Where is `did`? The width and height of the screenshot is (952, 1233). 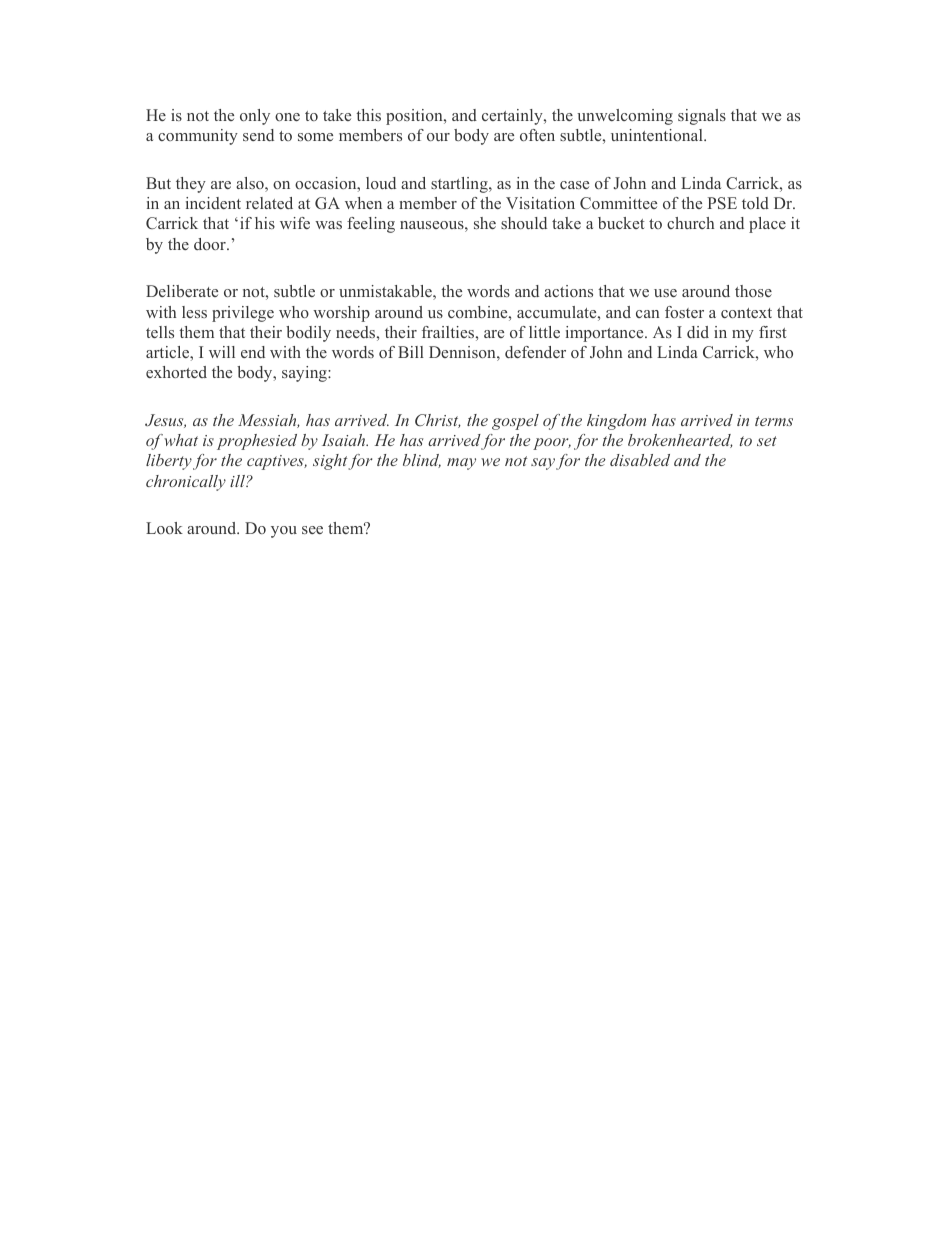 did is located at coordinates (698, 332).
